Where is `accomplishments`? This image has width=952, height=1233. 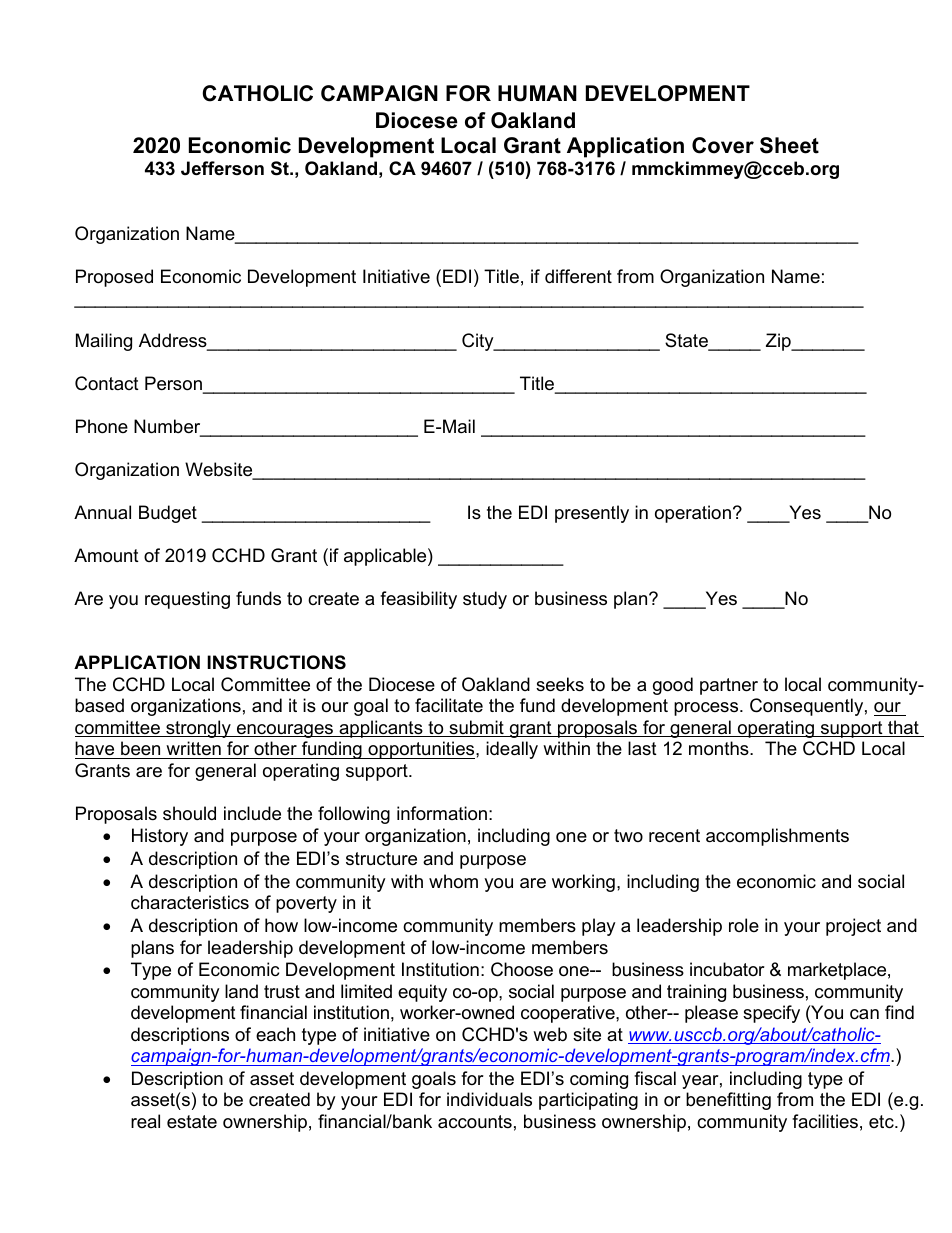
accomplishments is located at coordinates (777, 837).
